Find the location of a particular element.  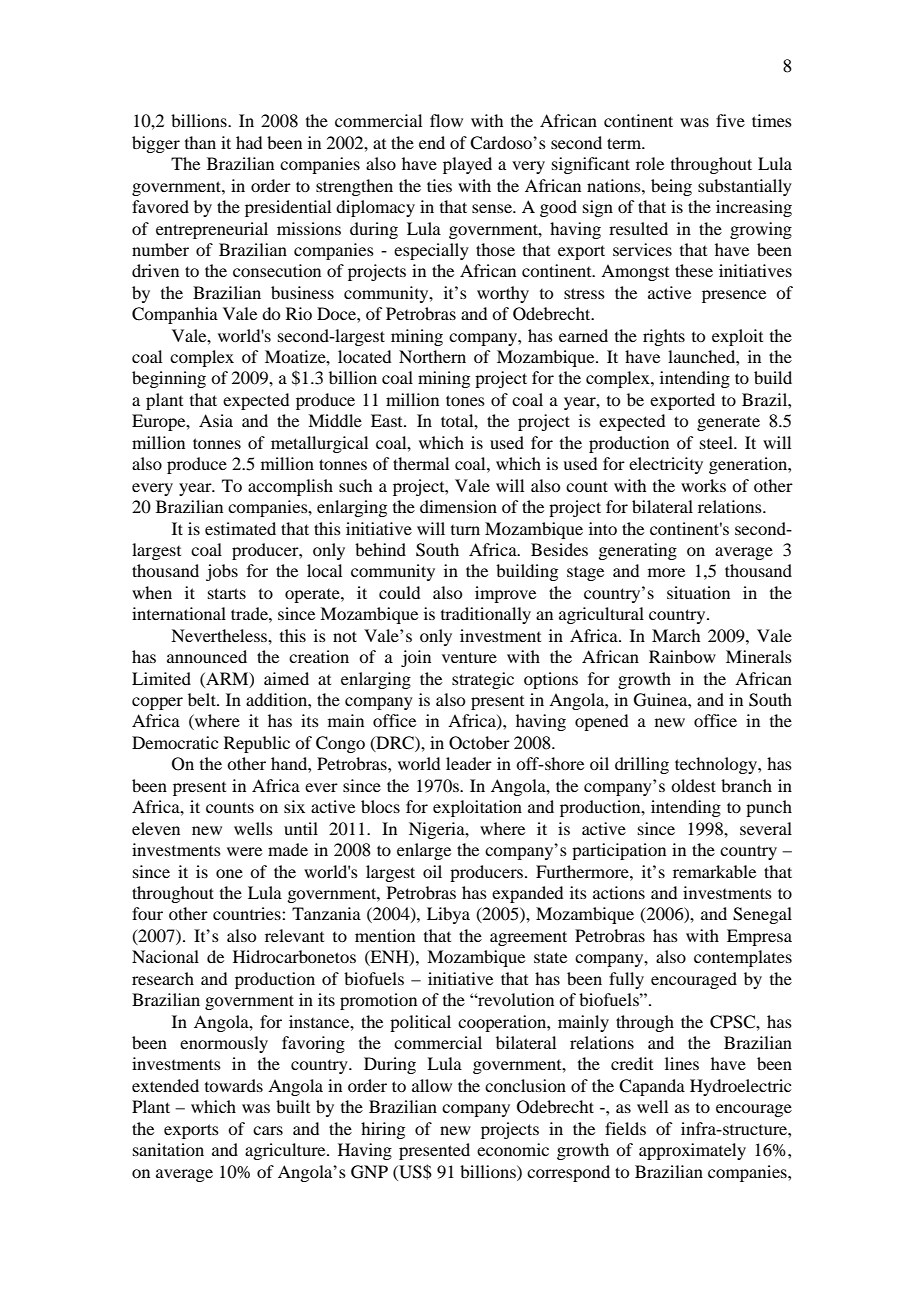

cars is located at coordinates (268, 1130).
